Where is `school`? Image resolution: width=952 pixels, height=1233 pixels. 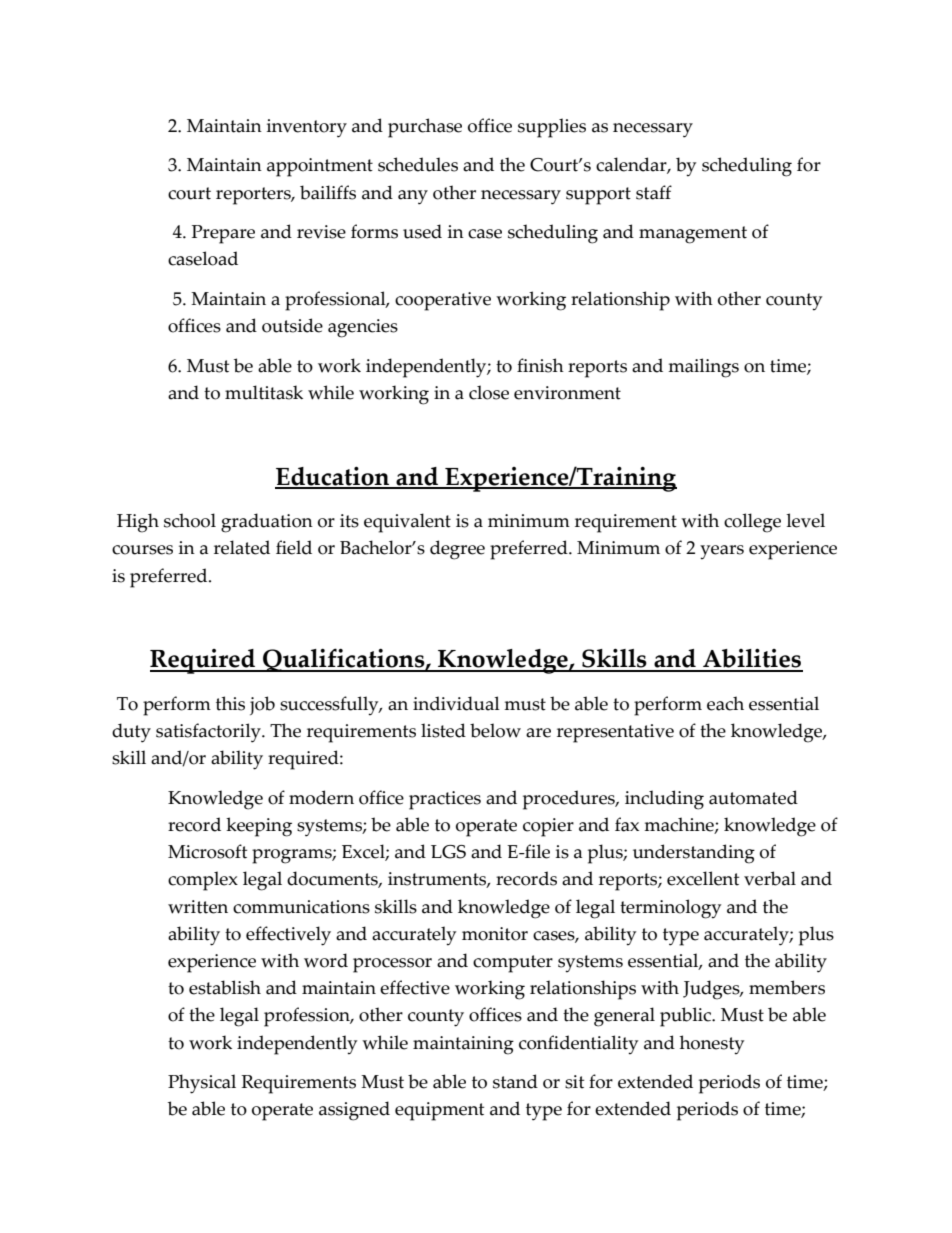 school is located at coordinates (190, 520).
